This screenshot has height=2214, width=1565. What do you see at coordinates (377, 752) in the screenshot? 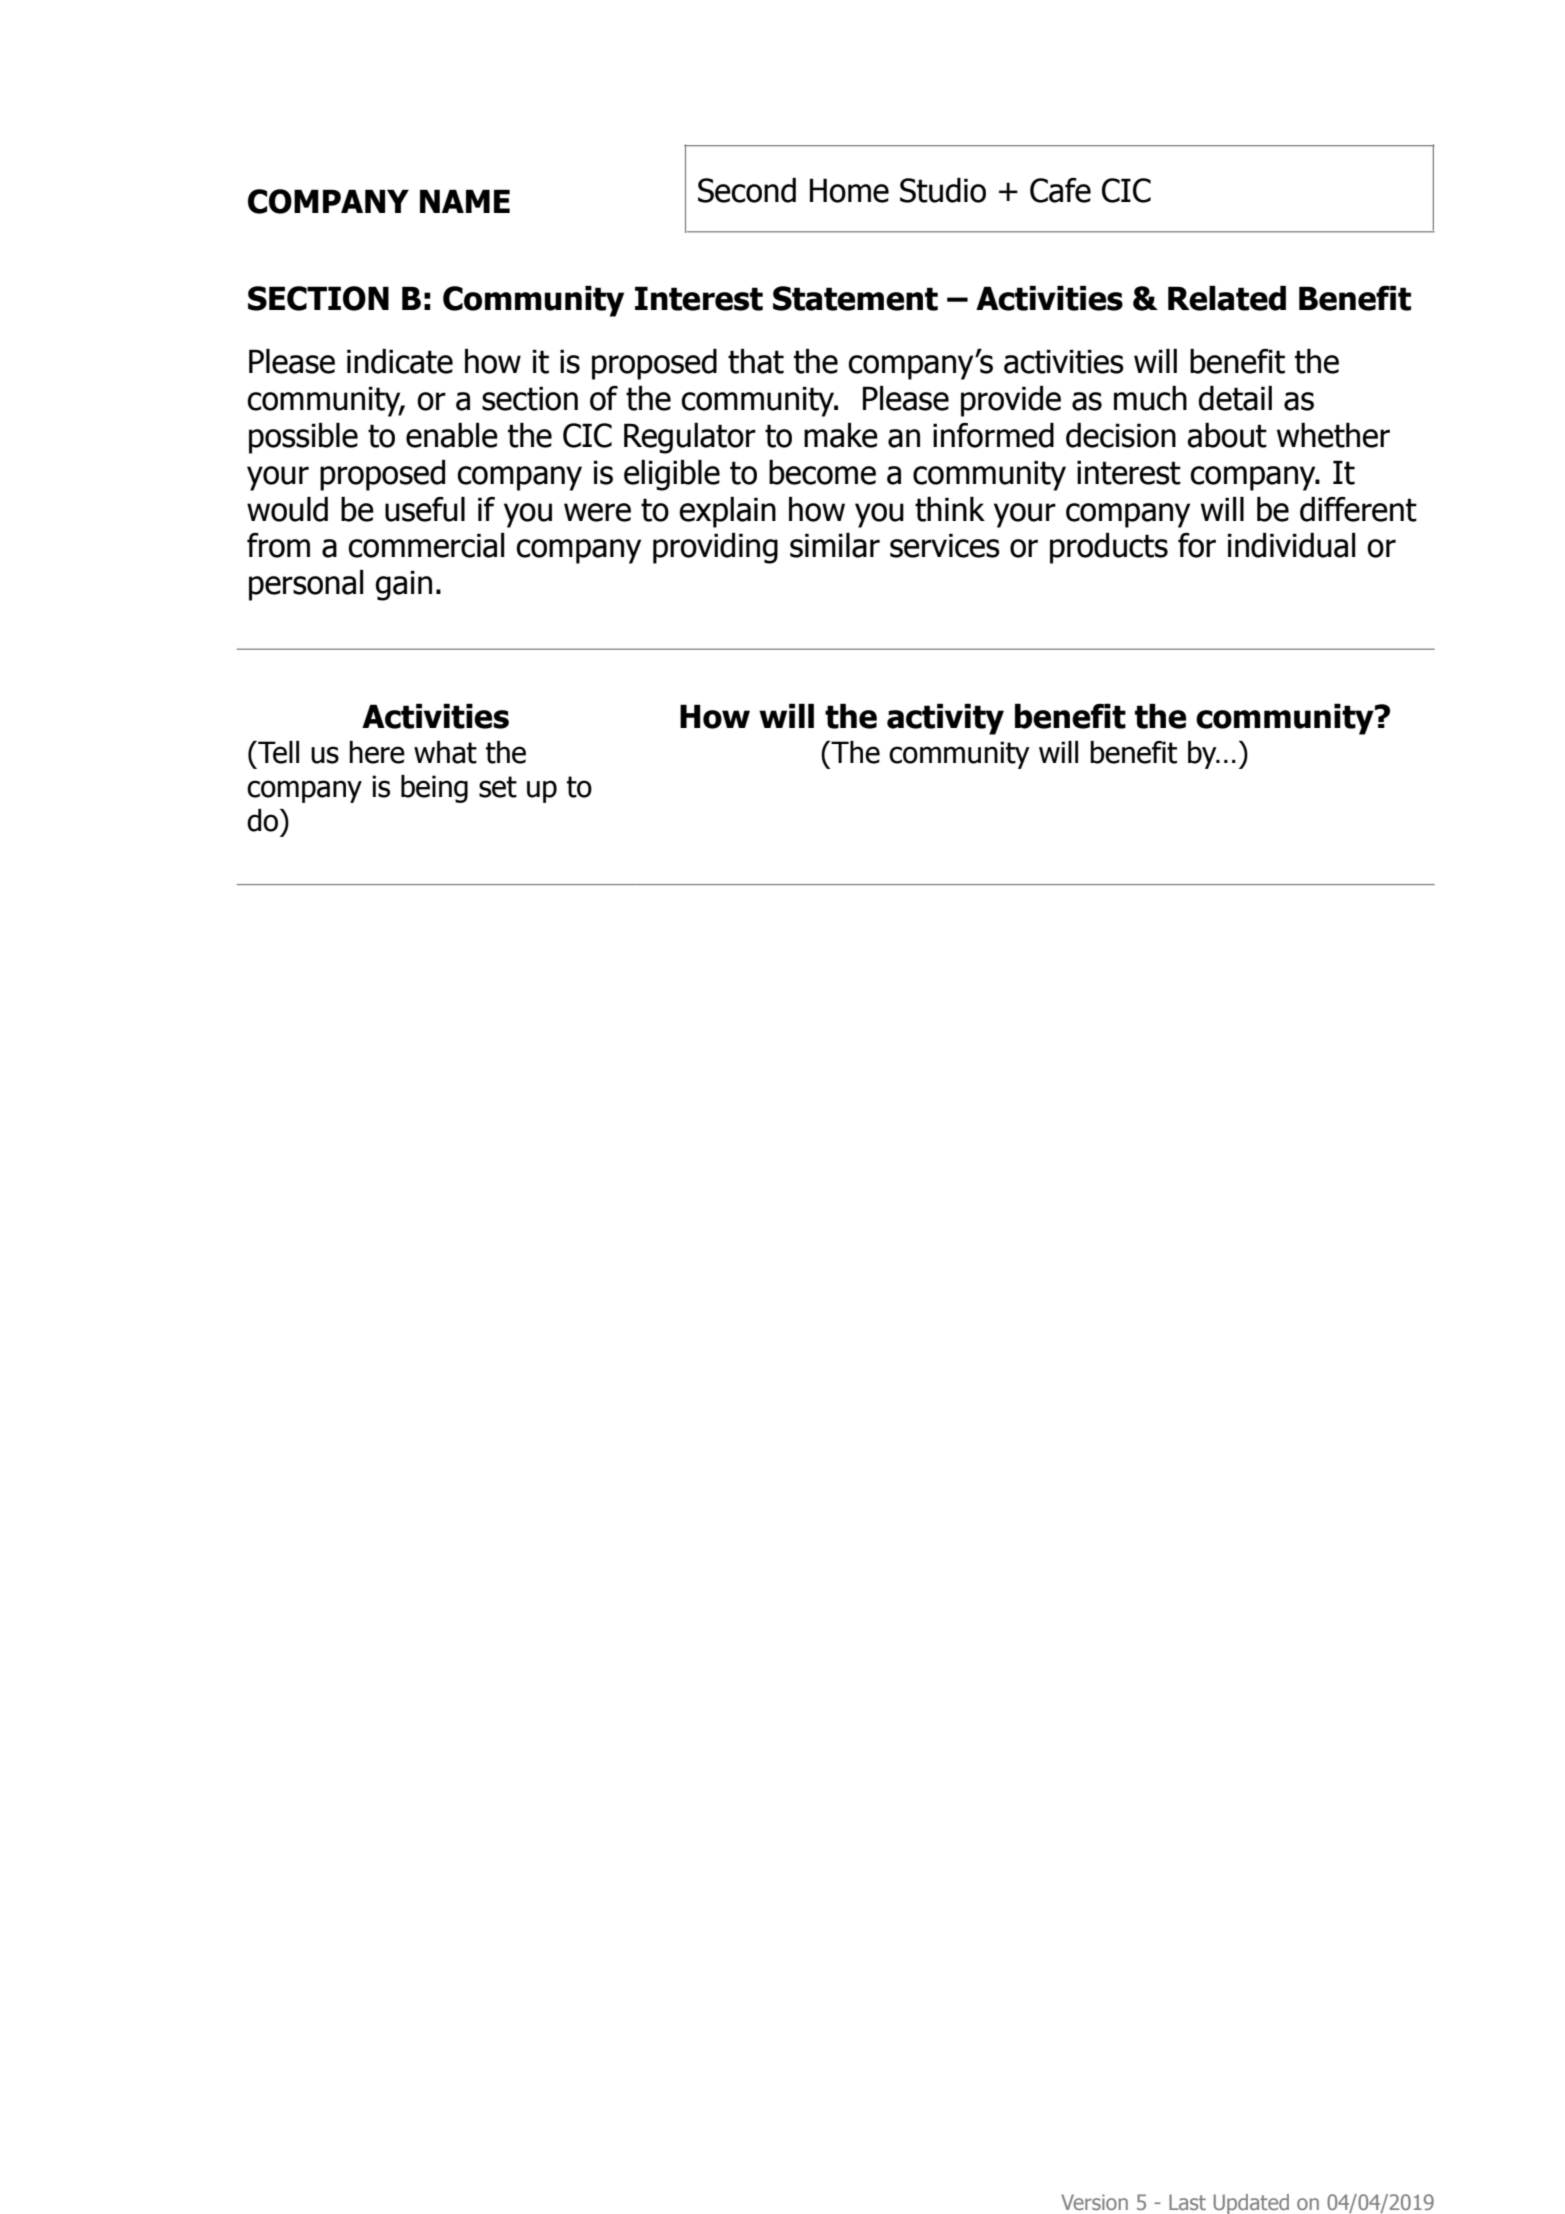
I see `here` at bounding box center [377, 752].
